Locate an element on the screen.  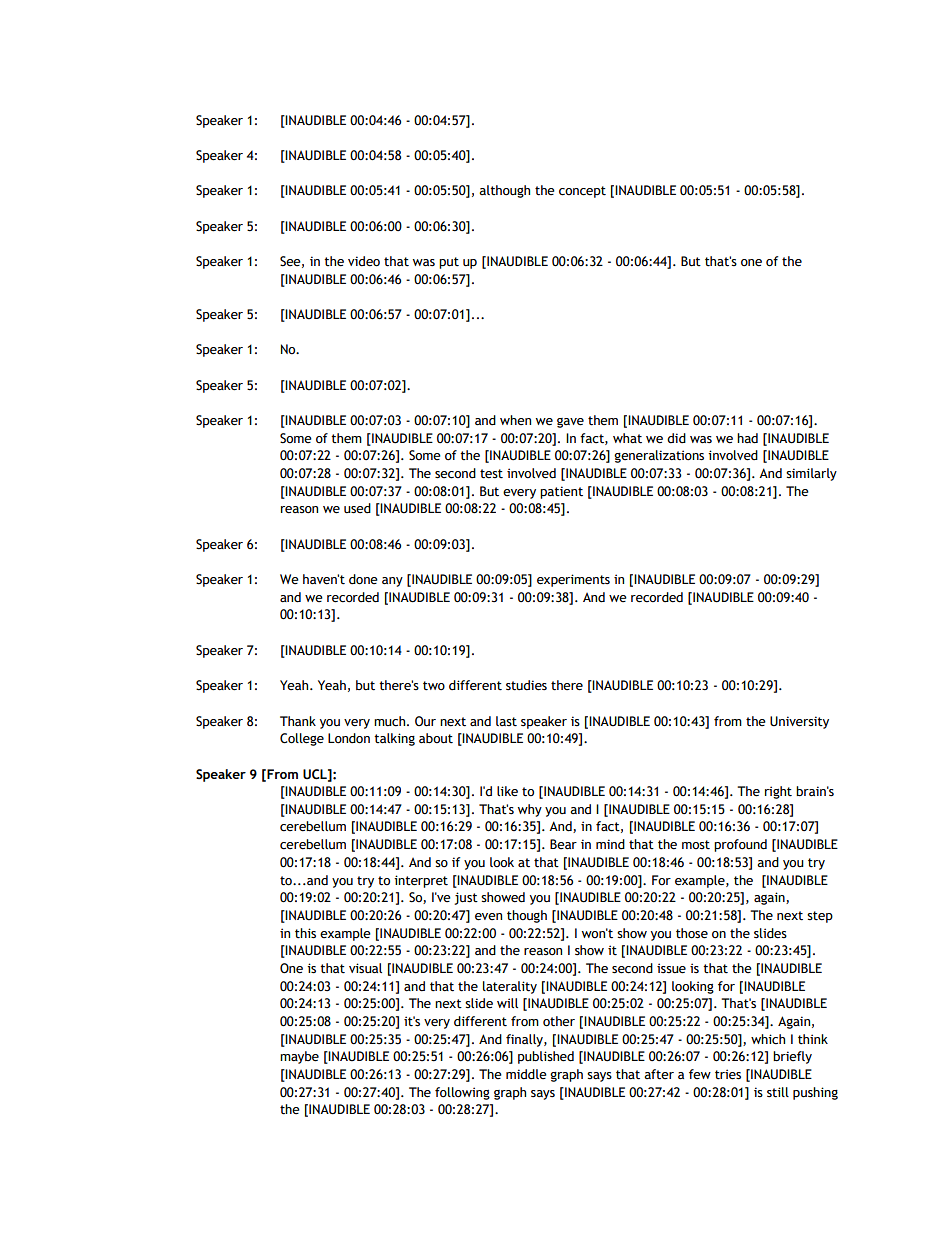
had is located at coordinates (747, 438).
